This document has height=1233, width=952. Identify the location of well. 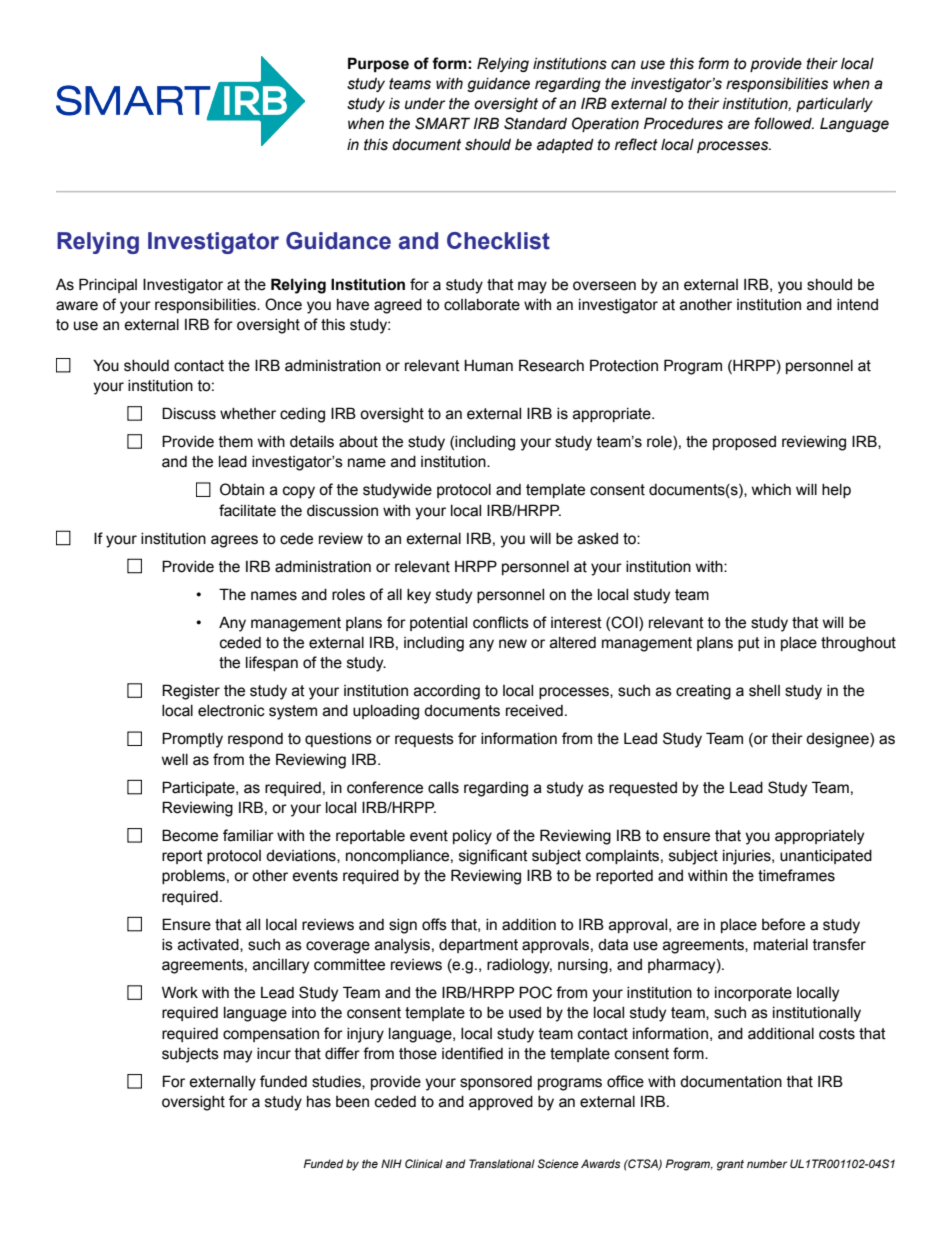
(175, 760).
